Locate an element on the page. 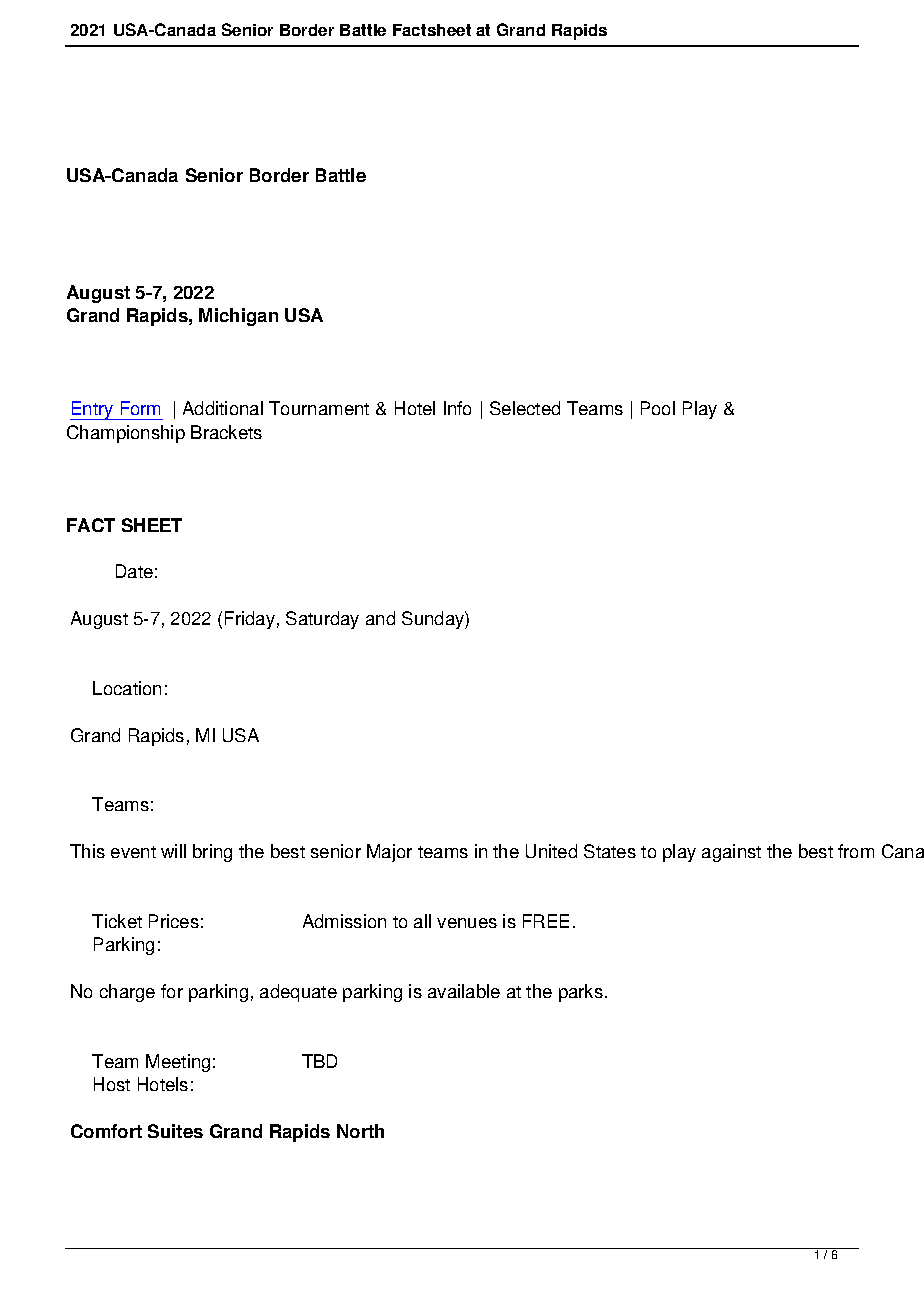 The image size is (924, 1308). Suites is located at coordinates (175, 1131).
